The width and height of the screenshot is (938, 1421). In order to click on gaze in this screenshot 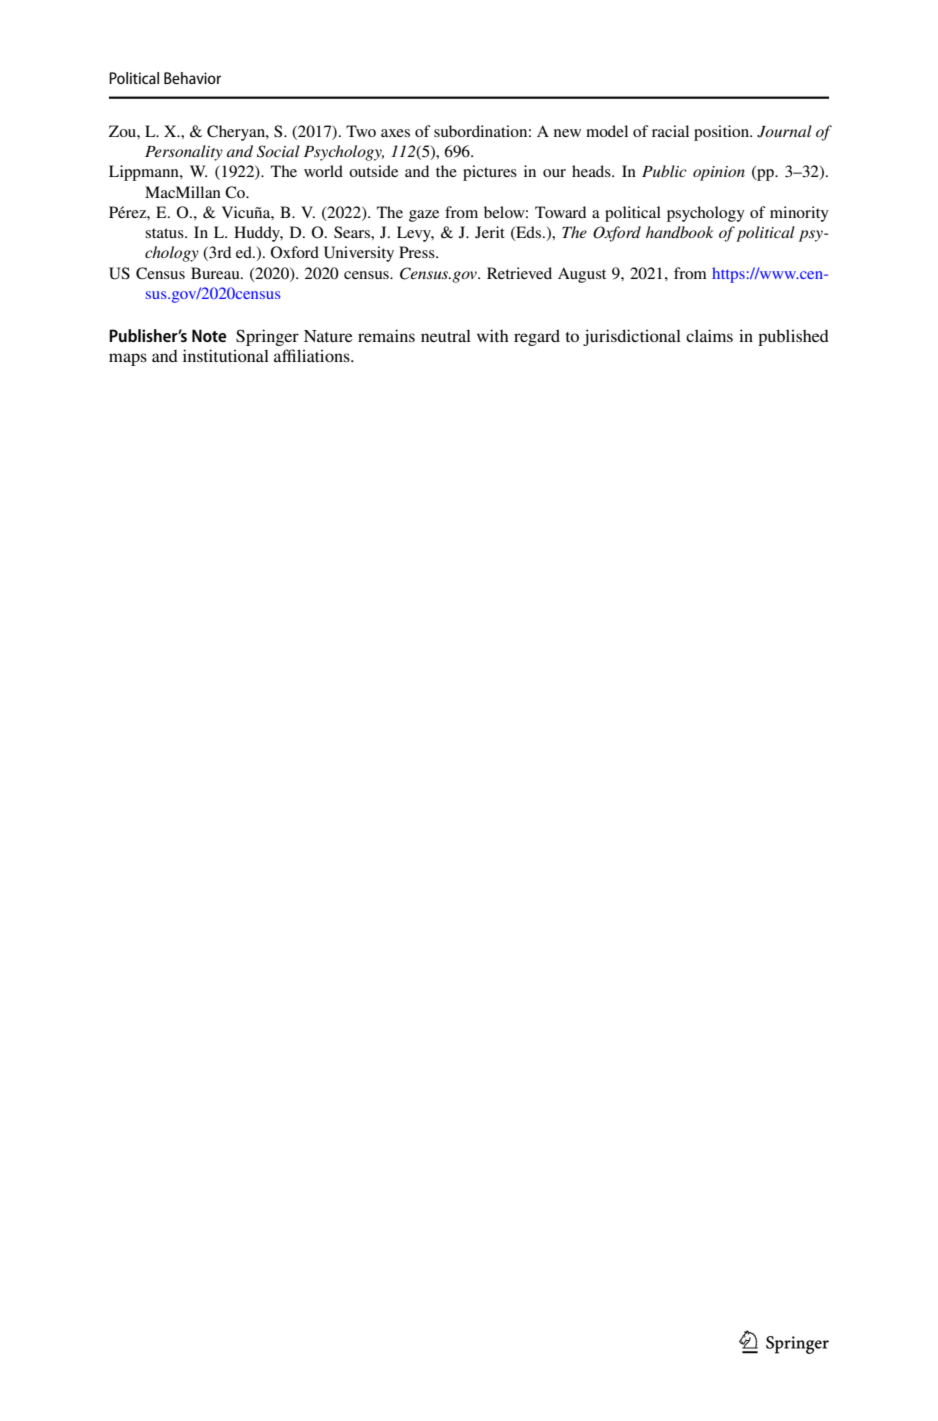, I will do `click(424, 216)`.
